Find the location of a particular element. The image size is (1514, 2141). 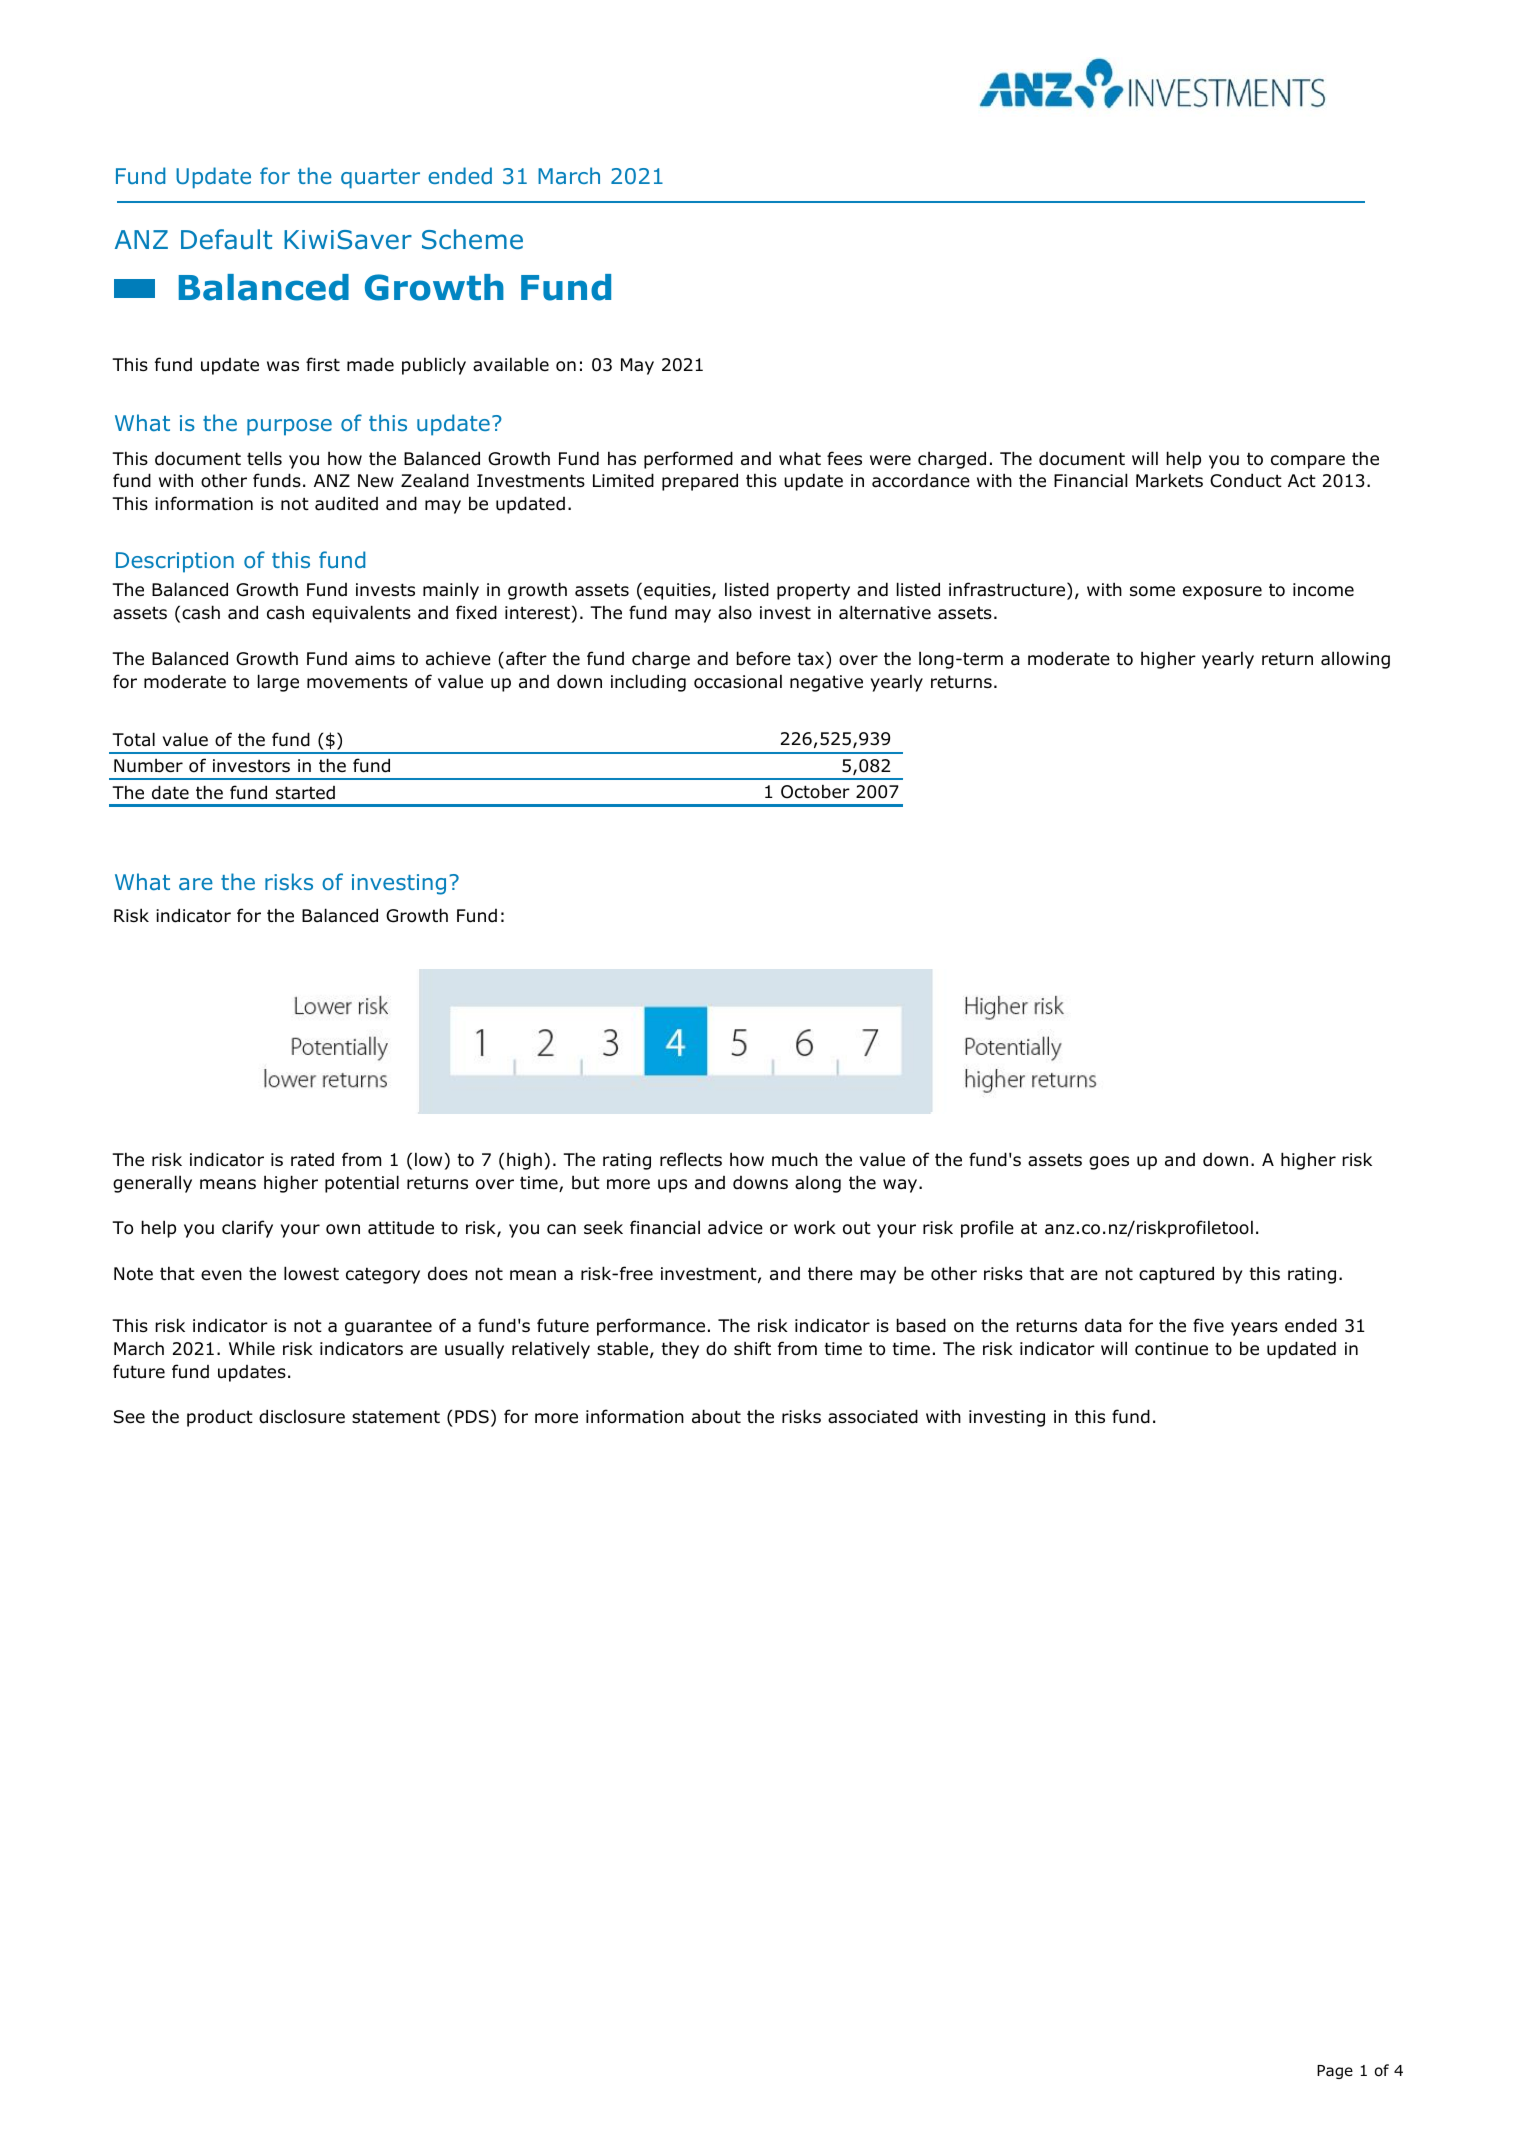

Default is located at coordinates (226, 239).
